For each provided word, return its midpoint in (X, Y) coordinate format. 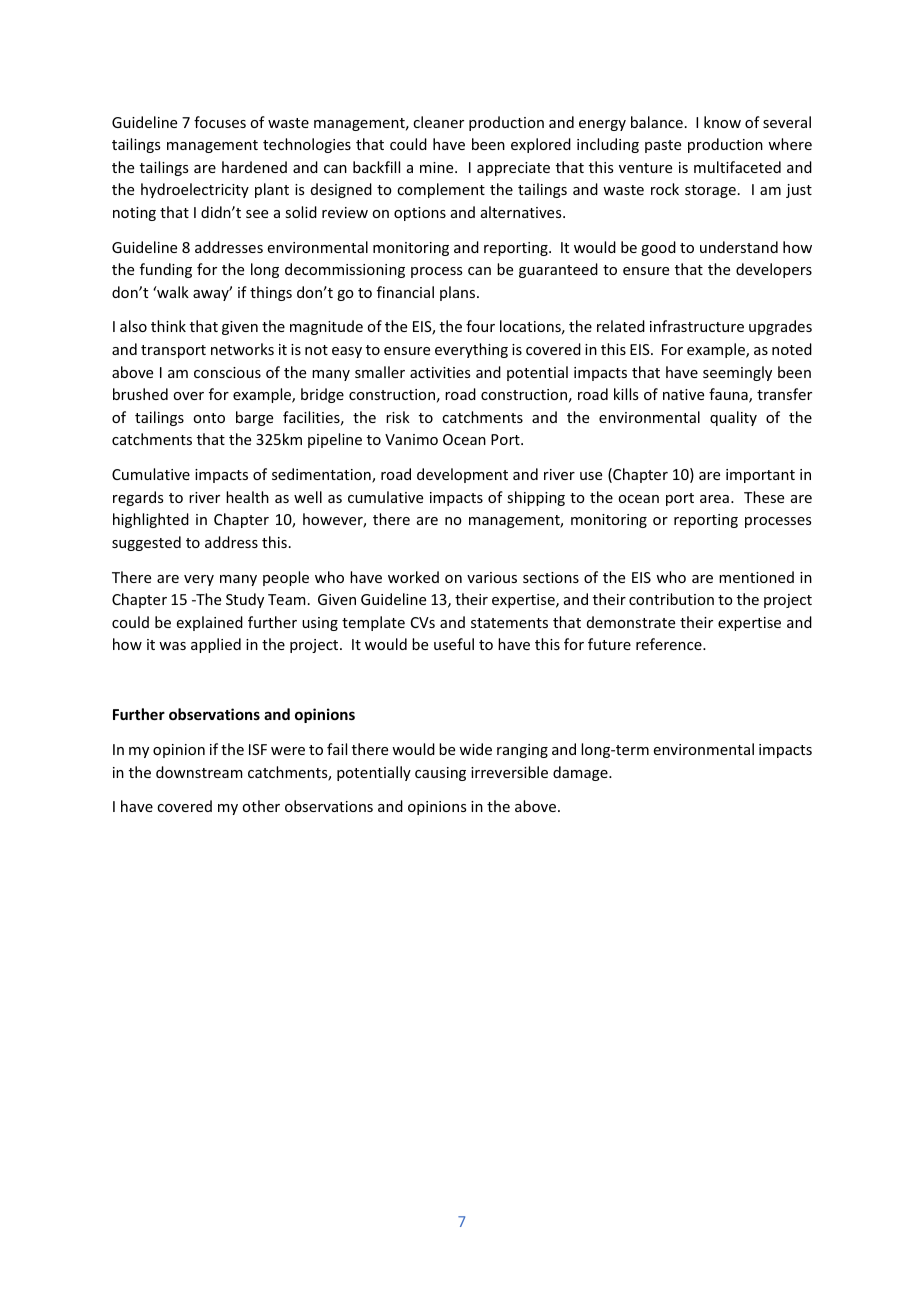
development (462, 475)
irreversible (509, 772)
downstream (199, 772)
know (722, 122)
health (247, 497)
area (714, 499)
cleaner (438, 122)
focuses (220, 122)
